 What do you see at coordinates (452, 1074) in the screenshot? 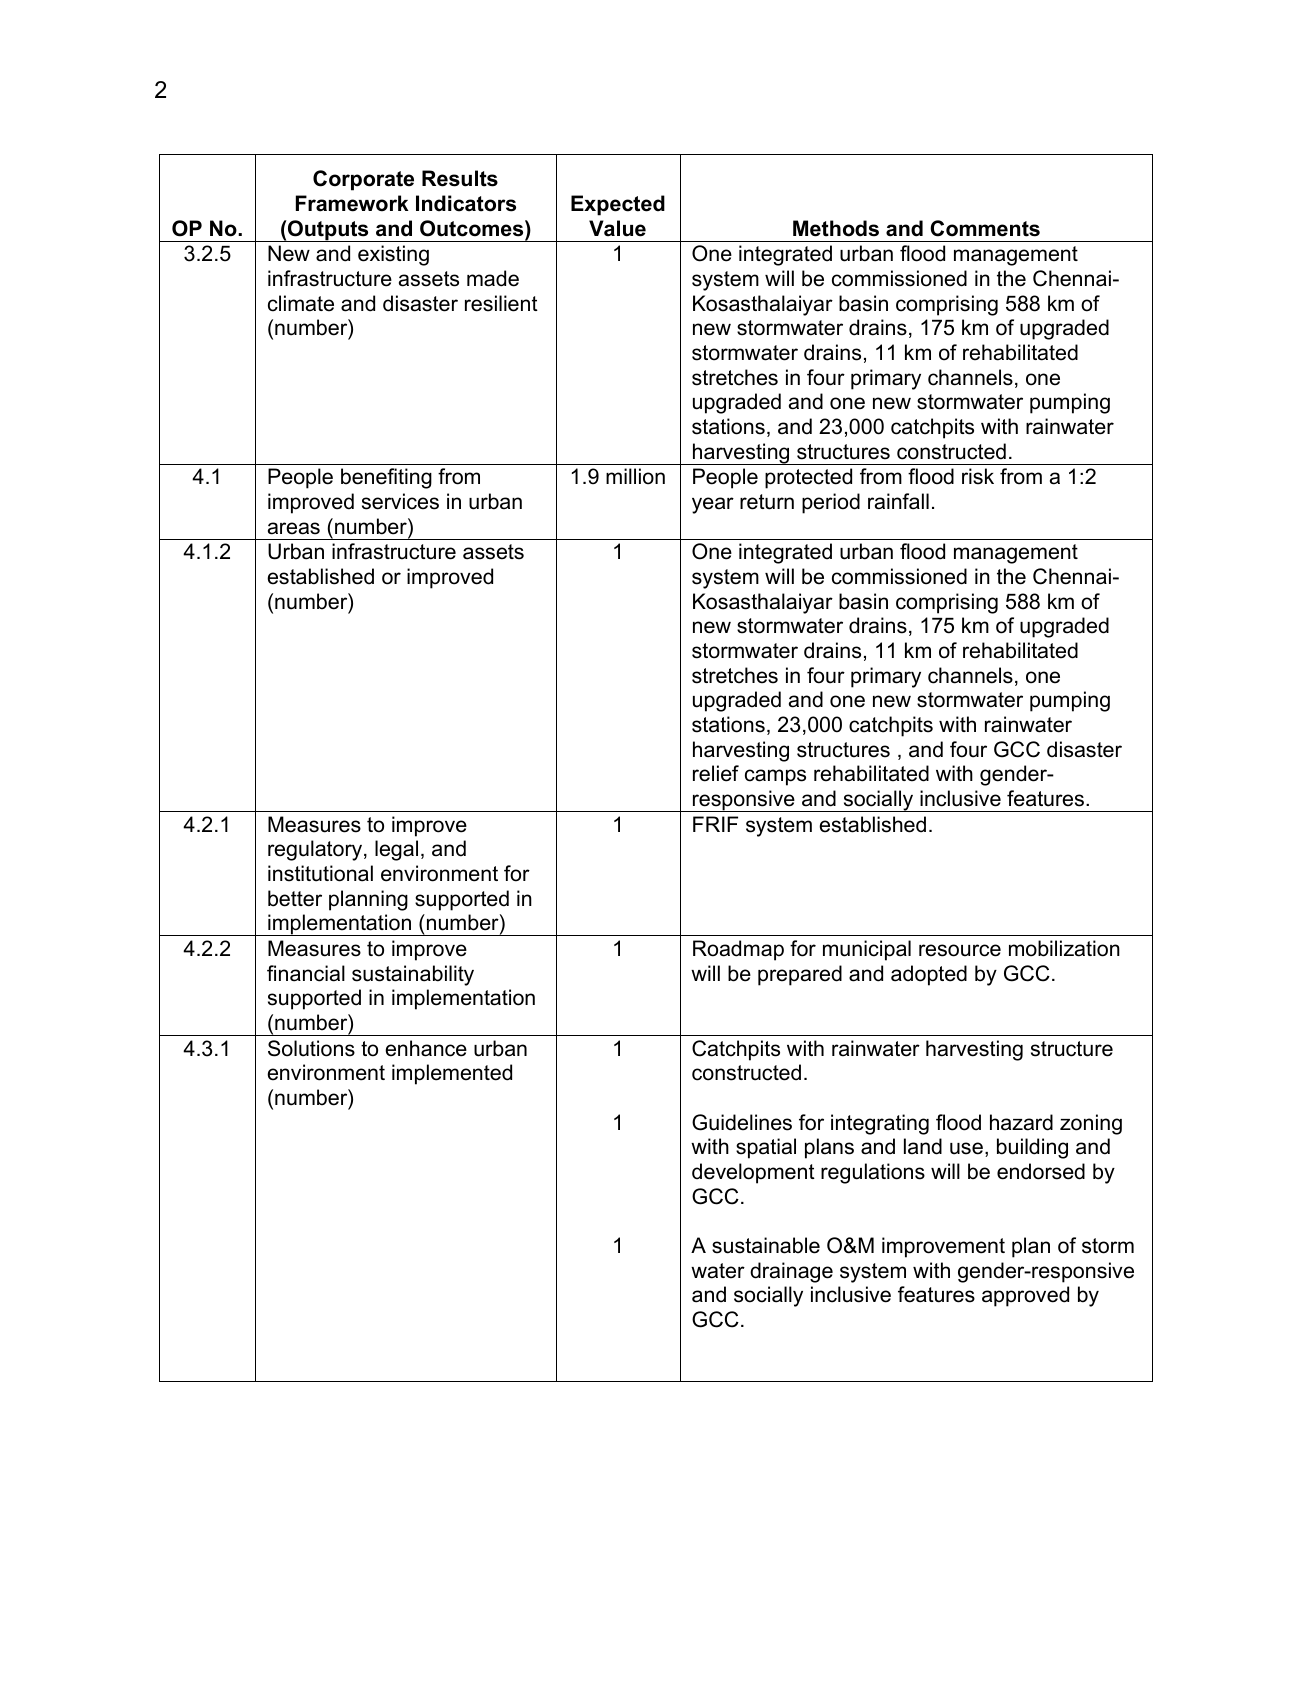
I see `implemented` at bounding box center [452, 1074].
